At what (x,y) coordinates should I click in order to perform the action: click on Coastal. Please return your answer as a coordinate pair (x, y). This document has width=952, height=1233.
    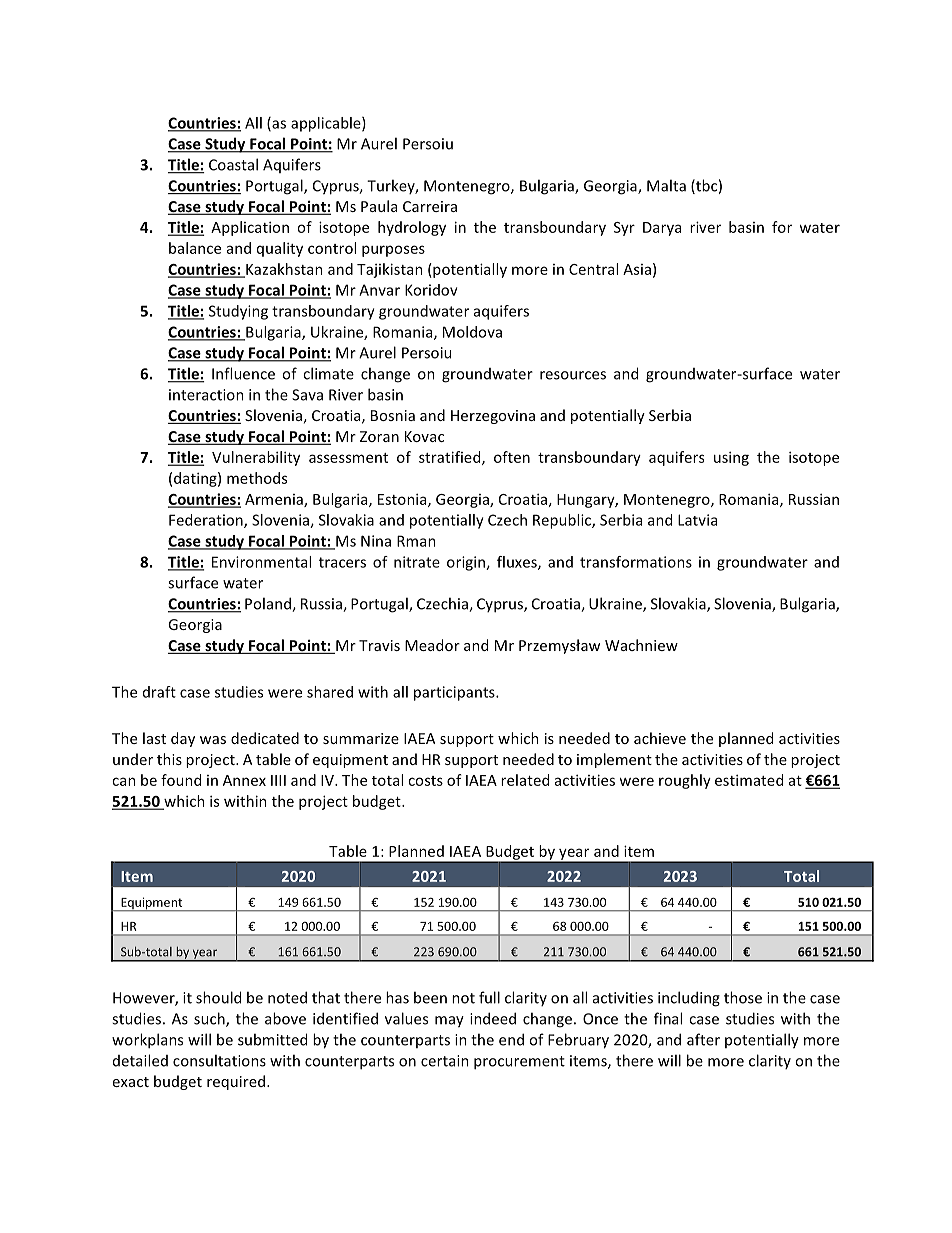
    Looking at the image, I should click on (233, 164).
